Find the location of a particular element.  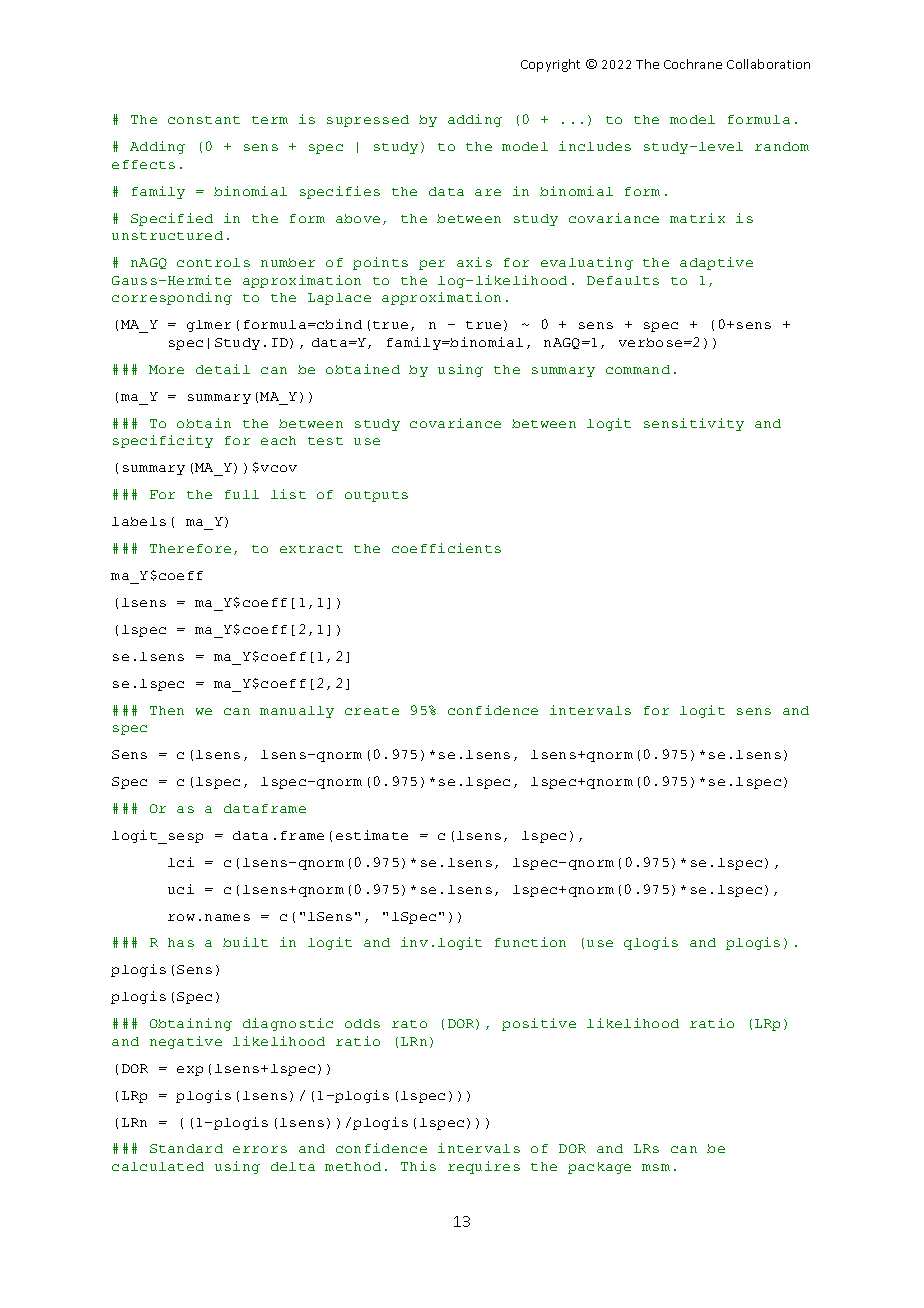

supressed is located at coordinates (368, 121).
